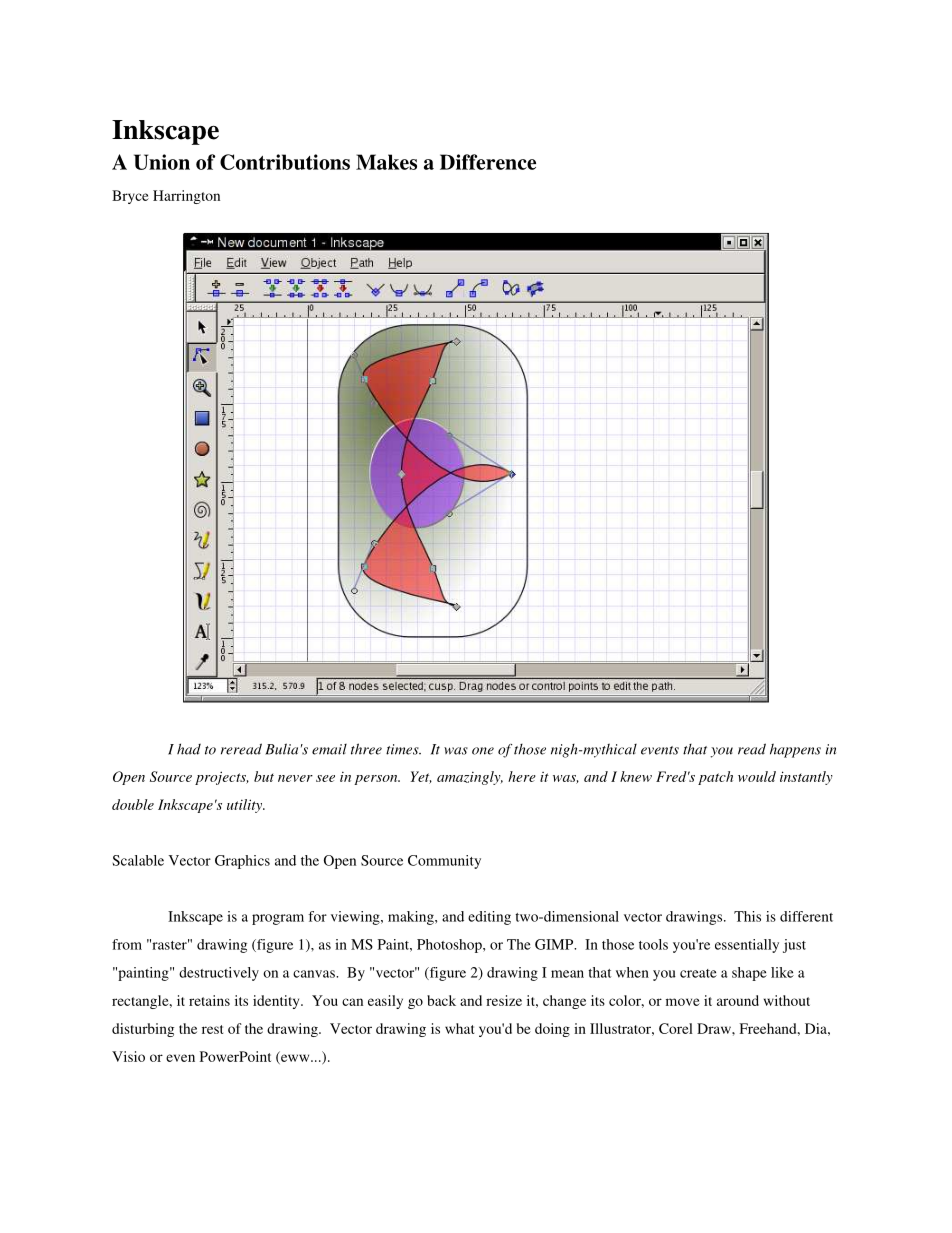 The width and height of the screenshot is (952, 1233). I want to click on patch, so click(715, 778).
